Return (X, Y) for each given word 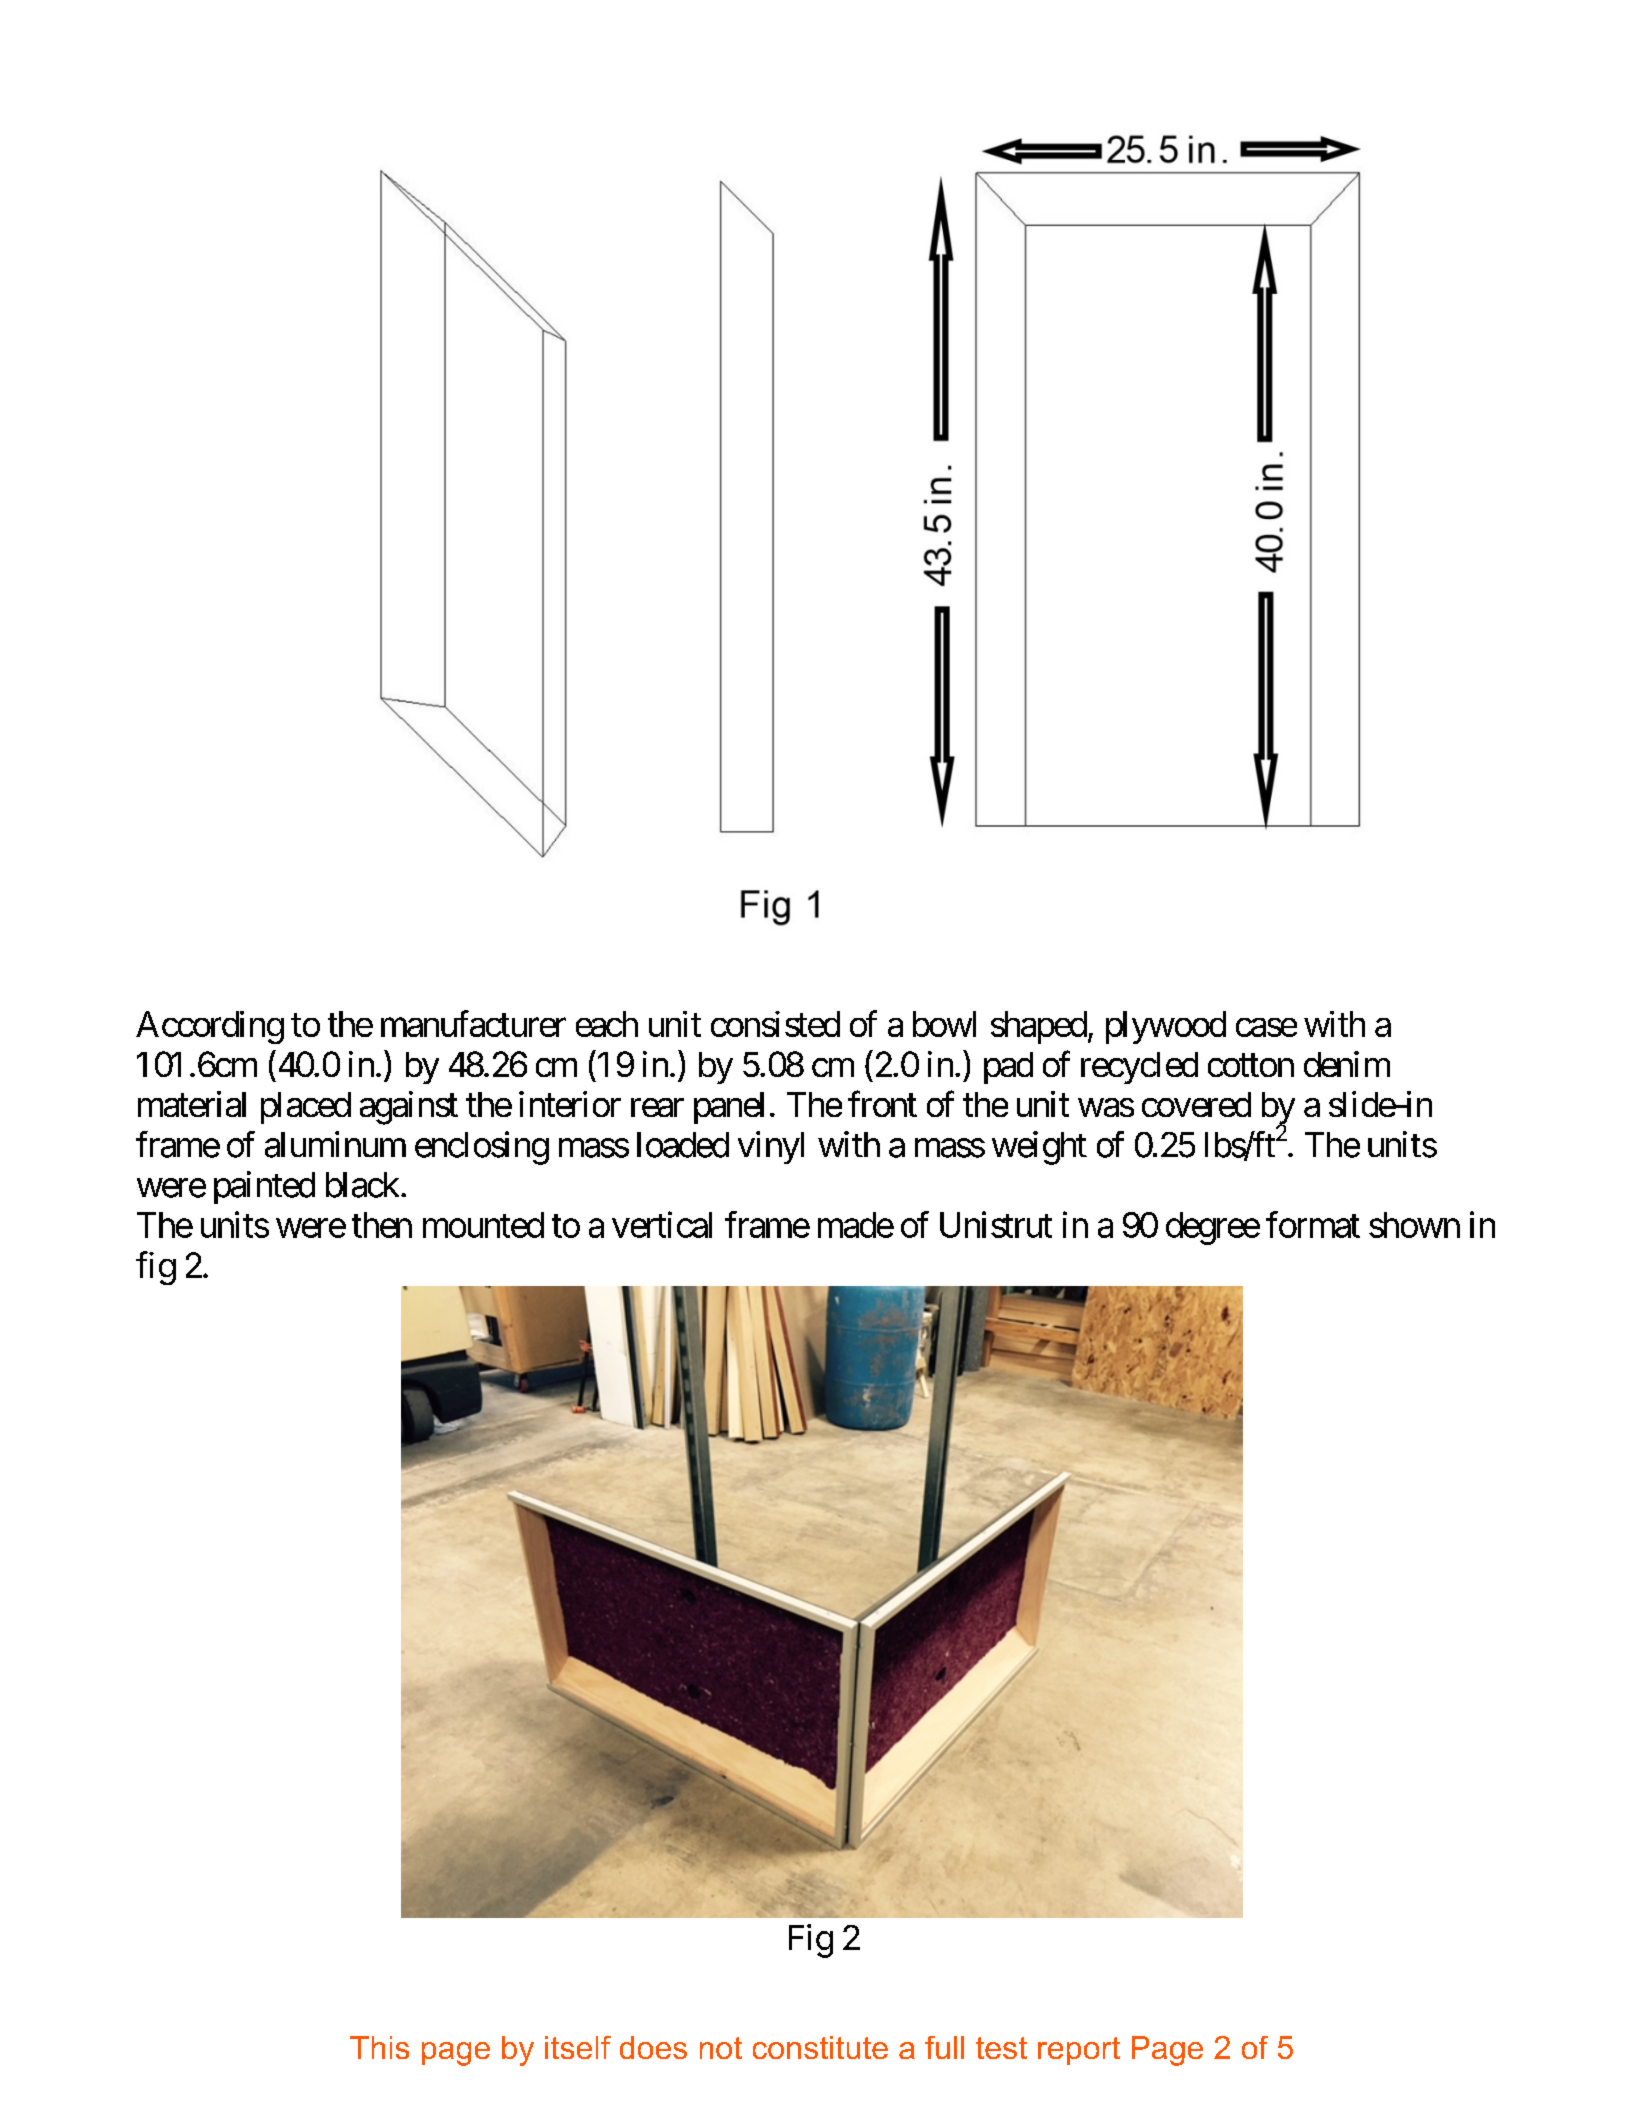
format (1313, 1224)
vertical (662, 1224)
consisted (775, 1024)
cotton (1251, 1065)
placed (306, 1108)
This (379, 2047)
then (382, 1225)
